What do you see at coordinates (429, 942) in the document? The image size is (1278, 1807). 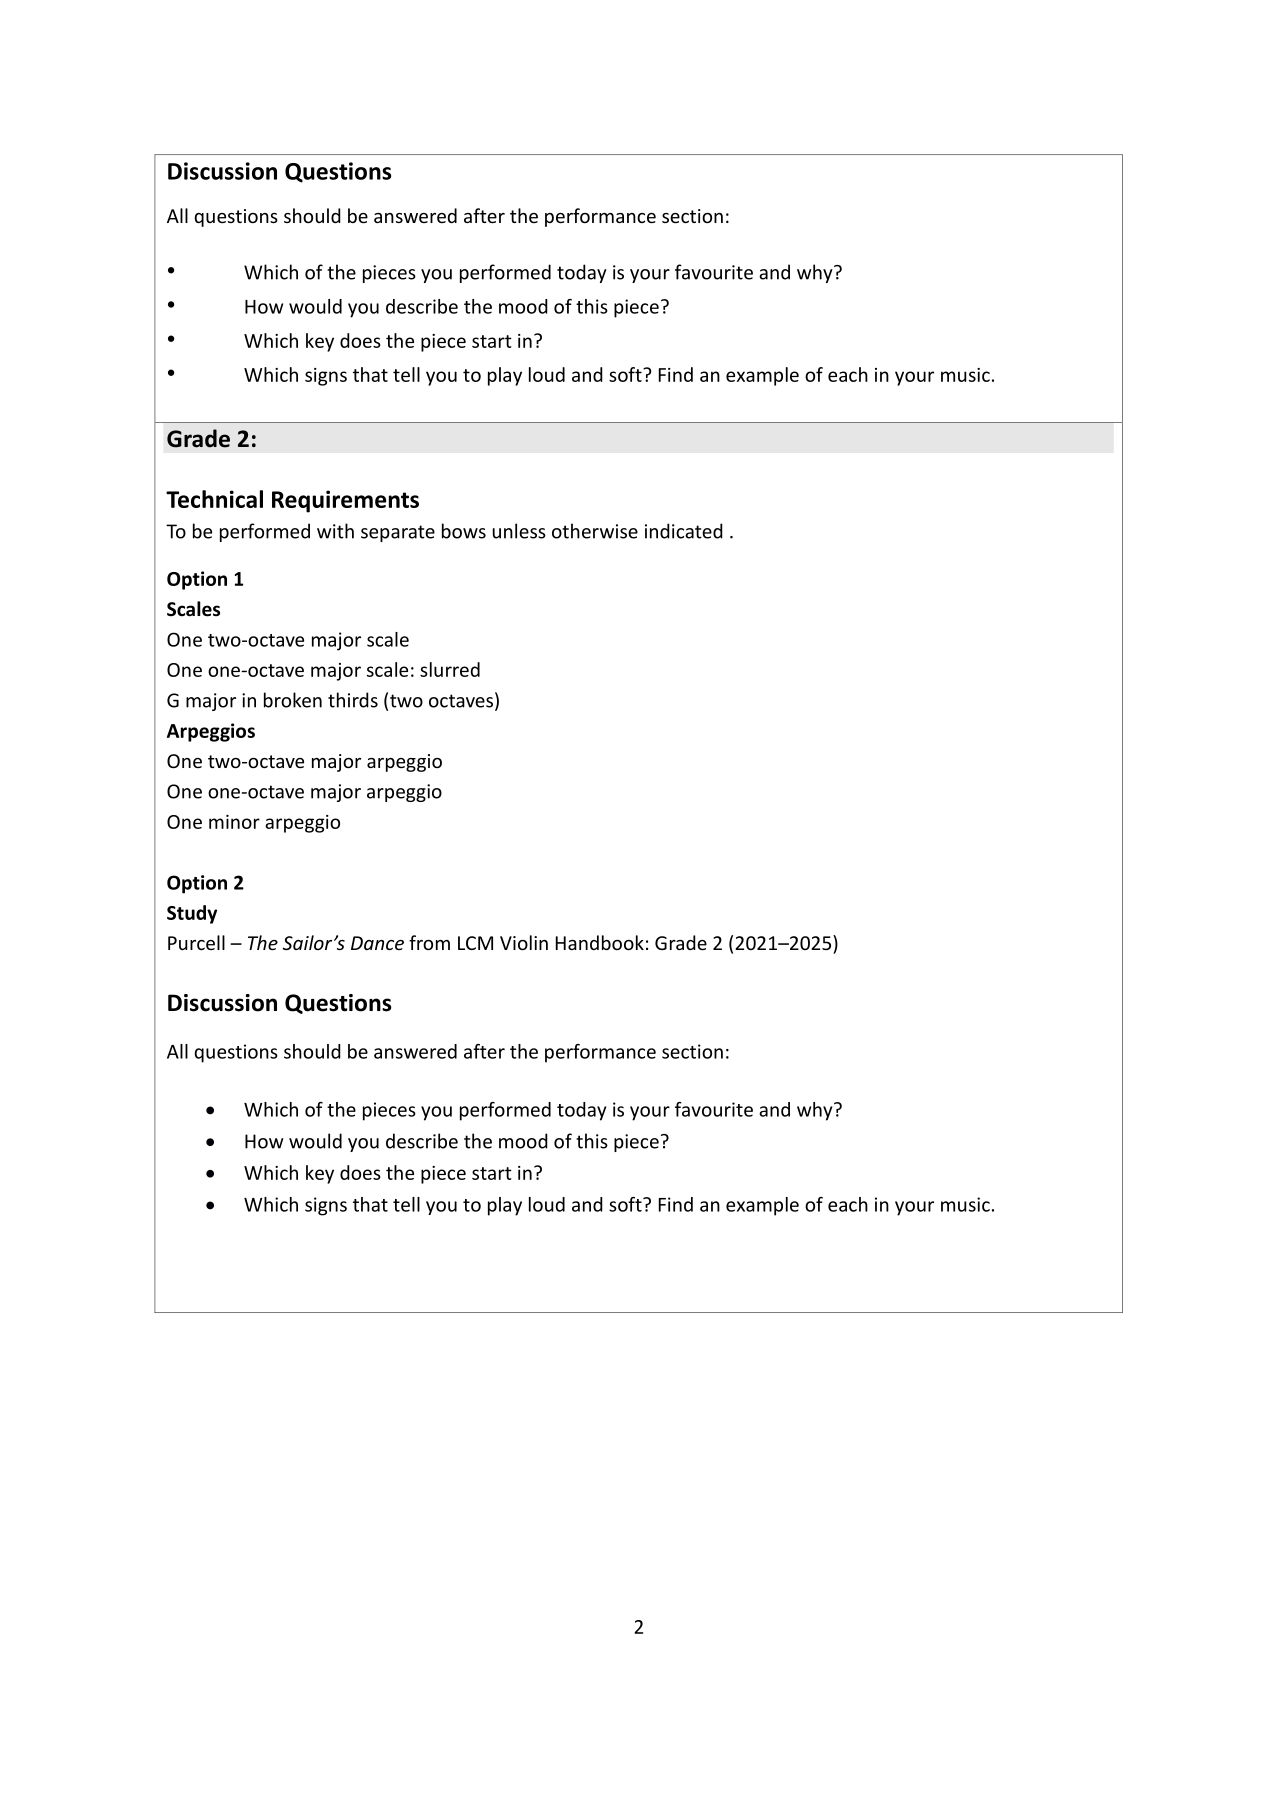 I see `from` at bounding box center [429, 942].
